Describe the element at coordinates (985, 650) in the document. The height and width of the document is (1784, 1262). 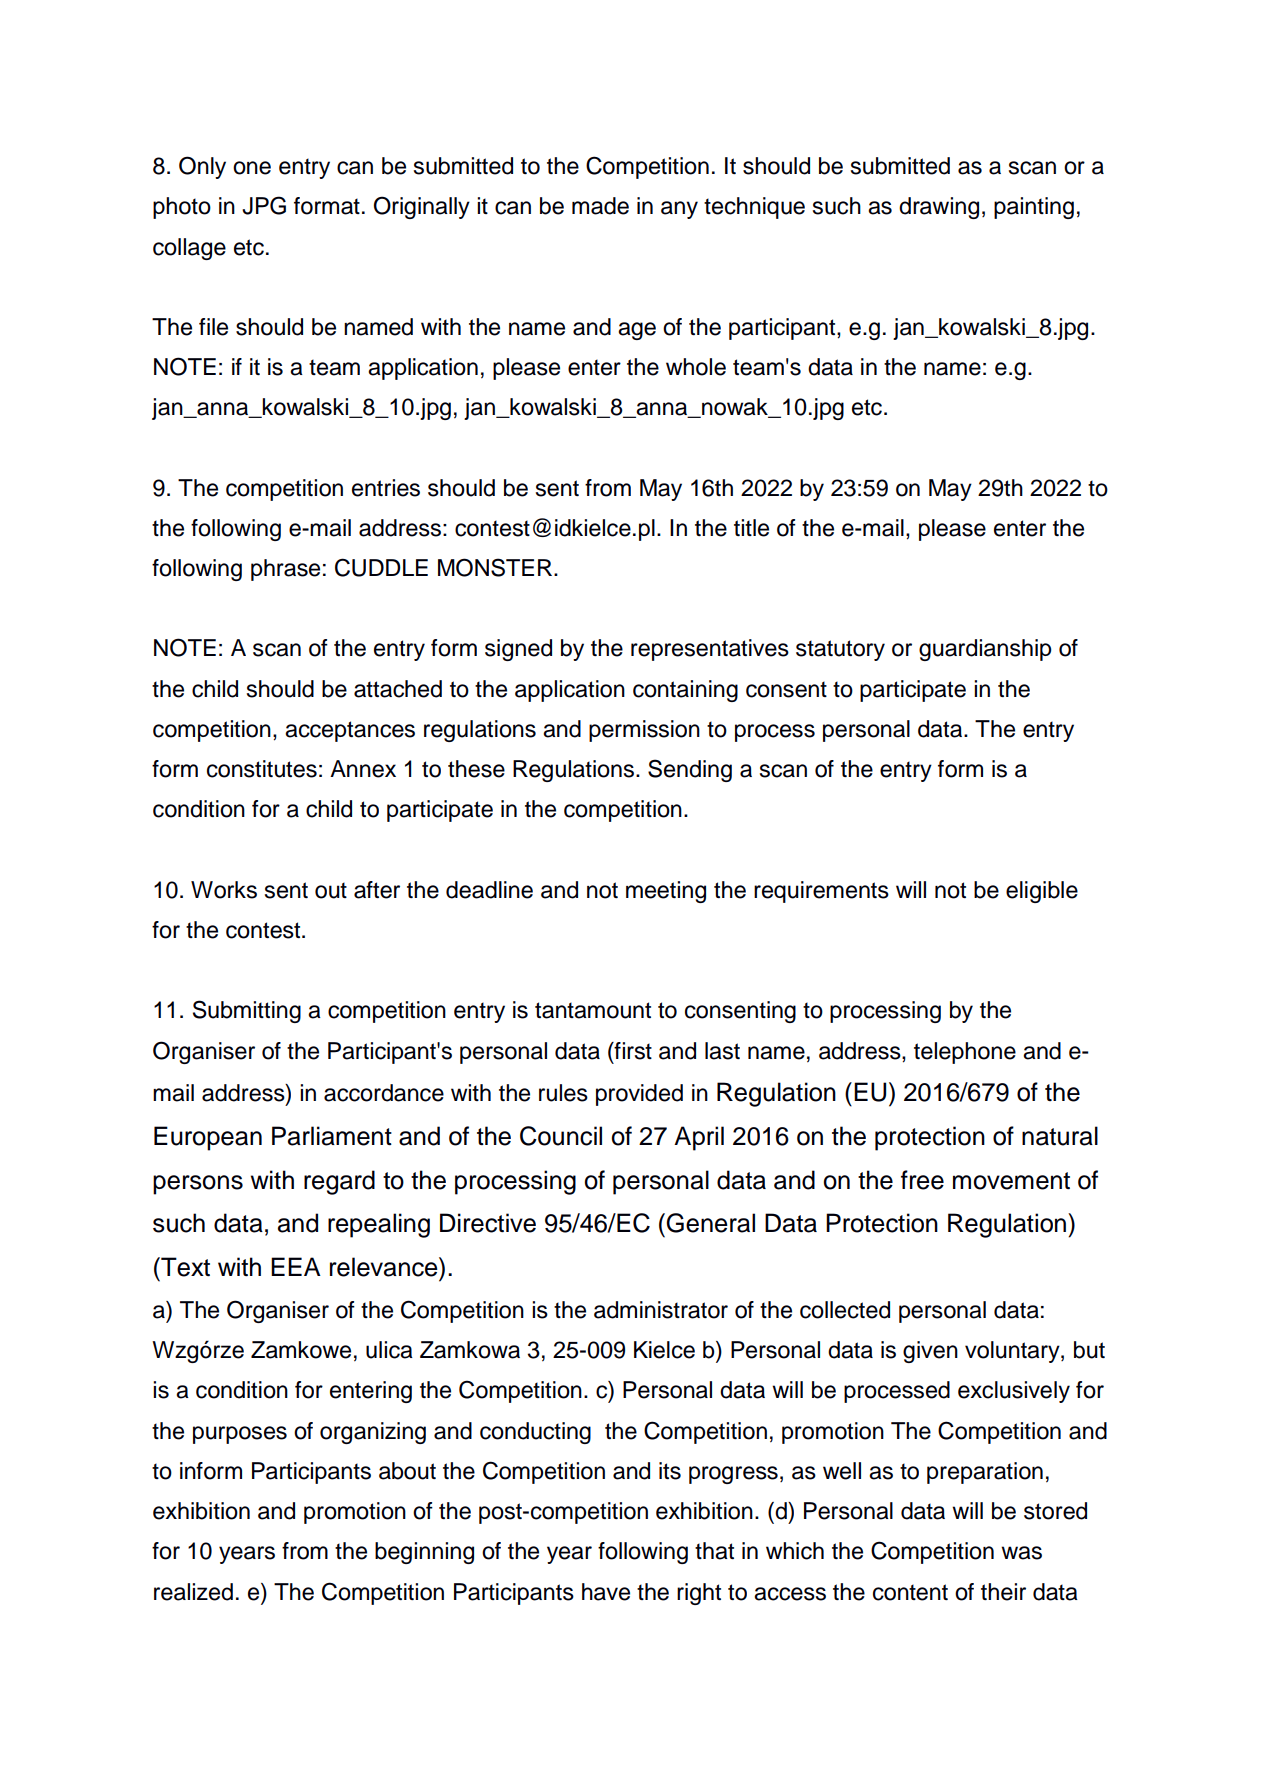
I see `guardianship` at that location.
